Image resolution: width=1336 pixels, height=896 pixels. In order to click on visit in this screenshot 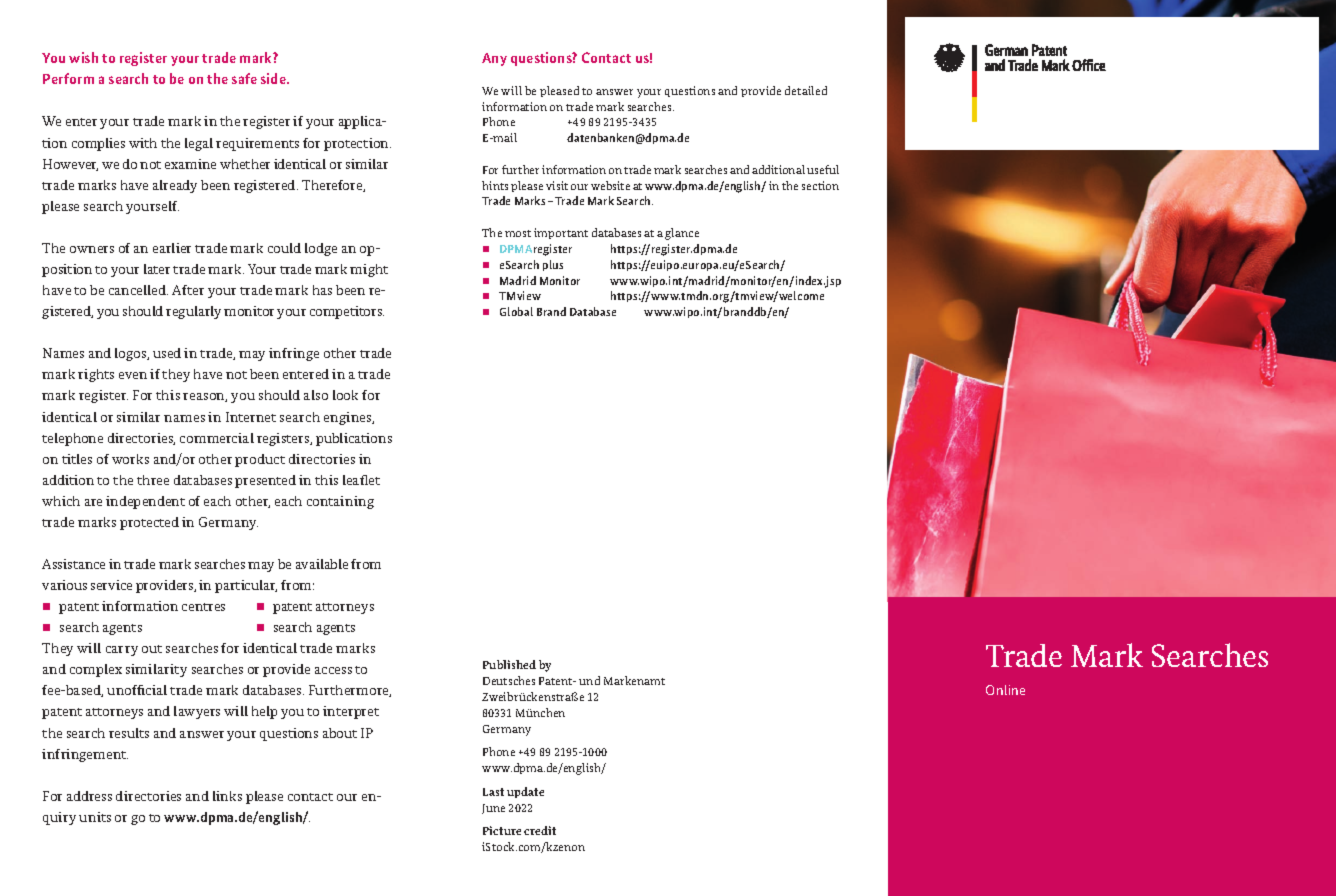, I will do `click(557, 185)`.
